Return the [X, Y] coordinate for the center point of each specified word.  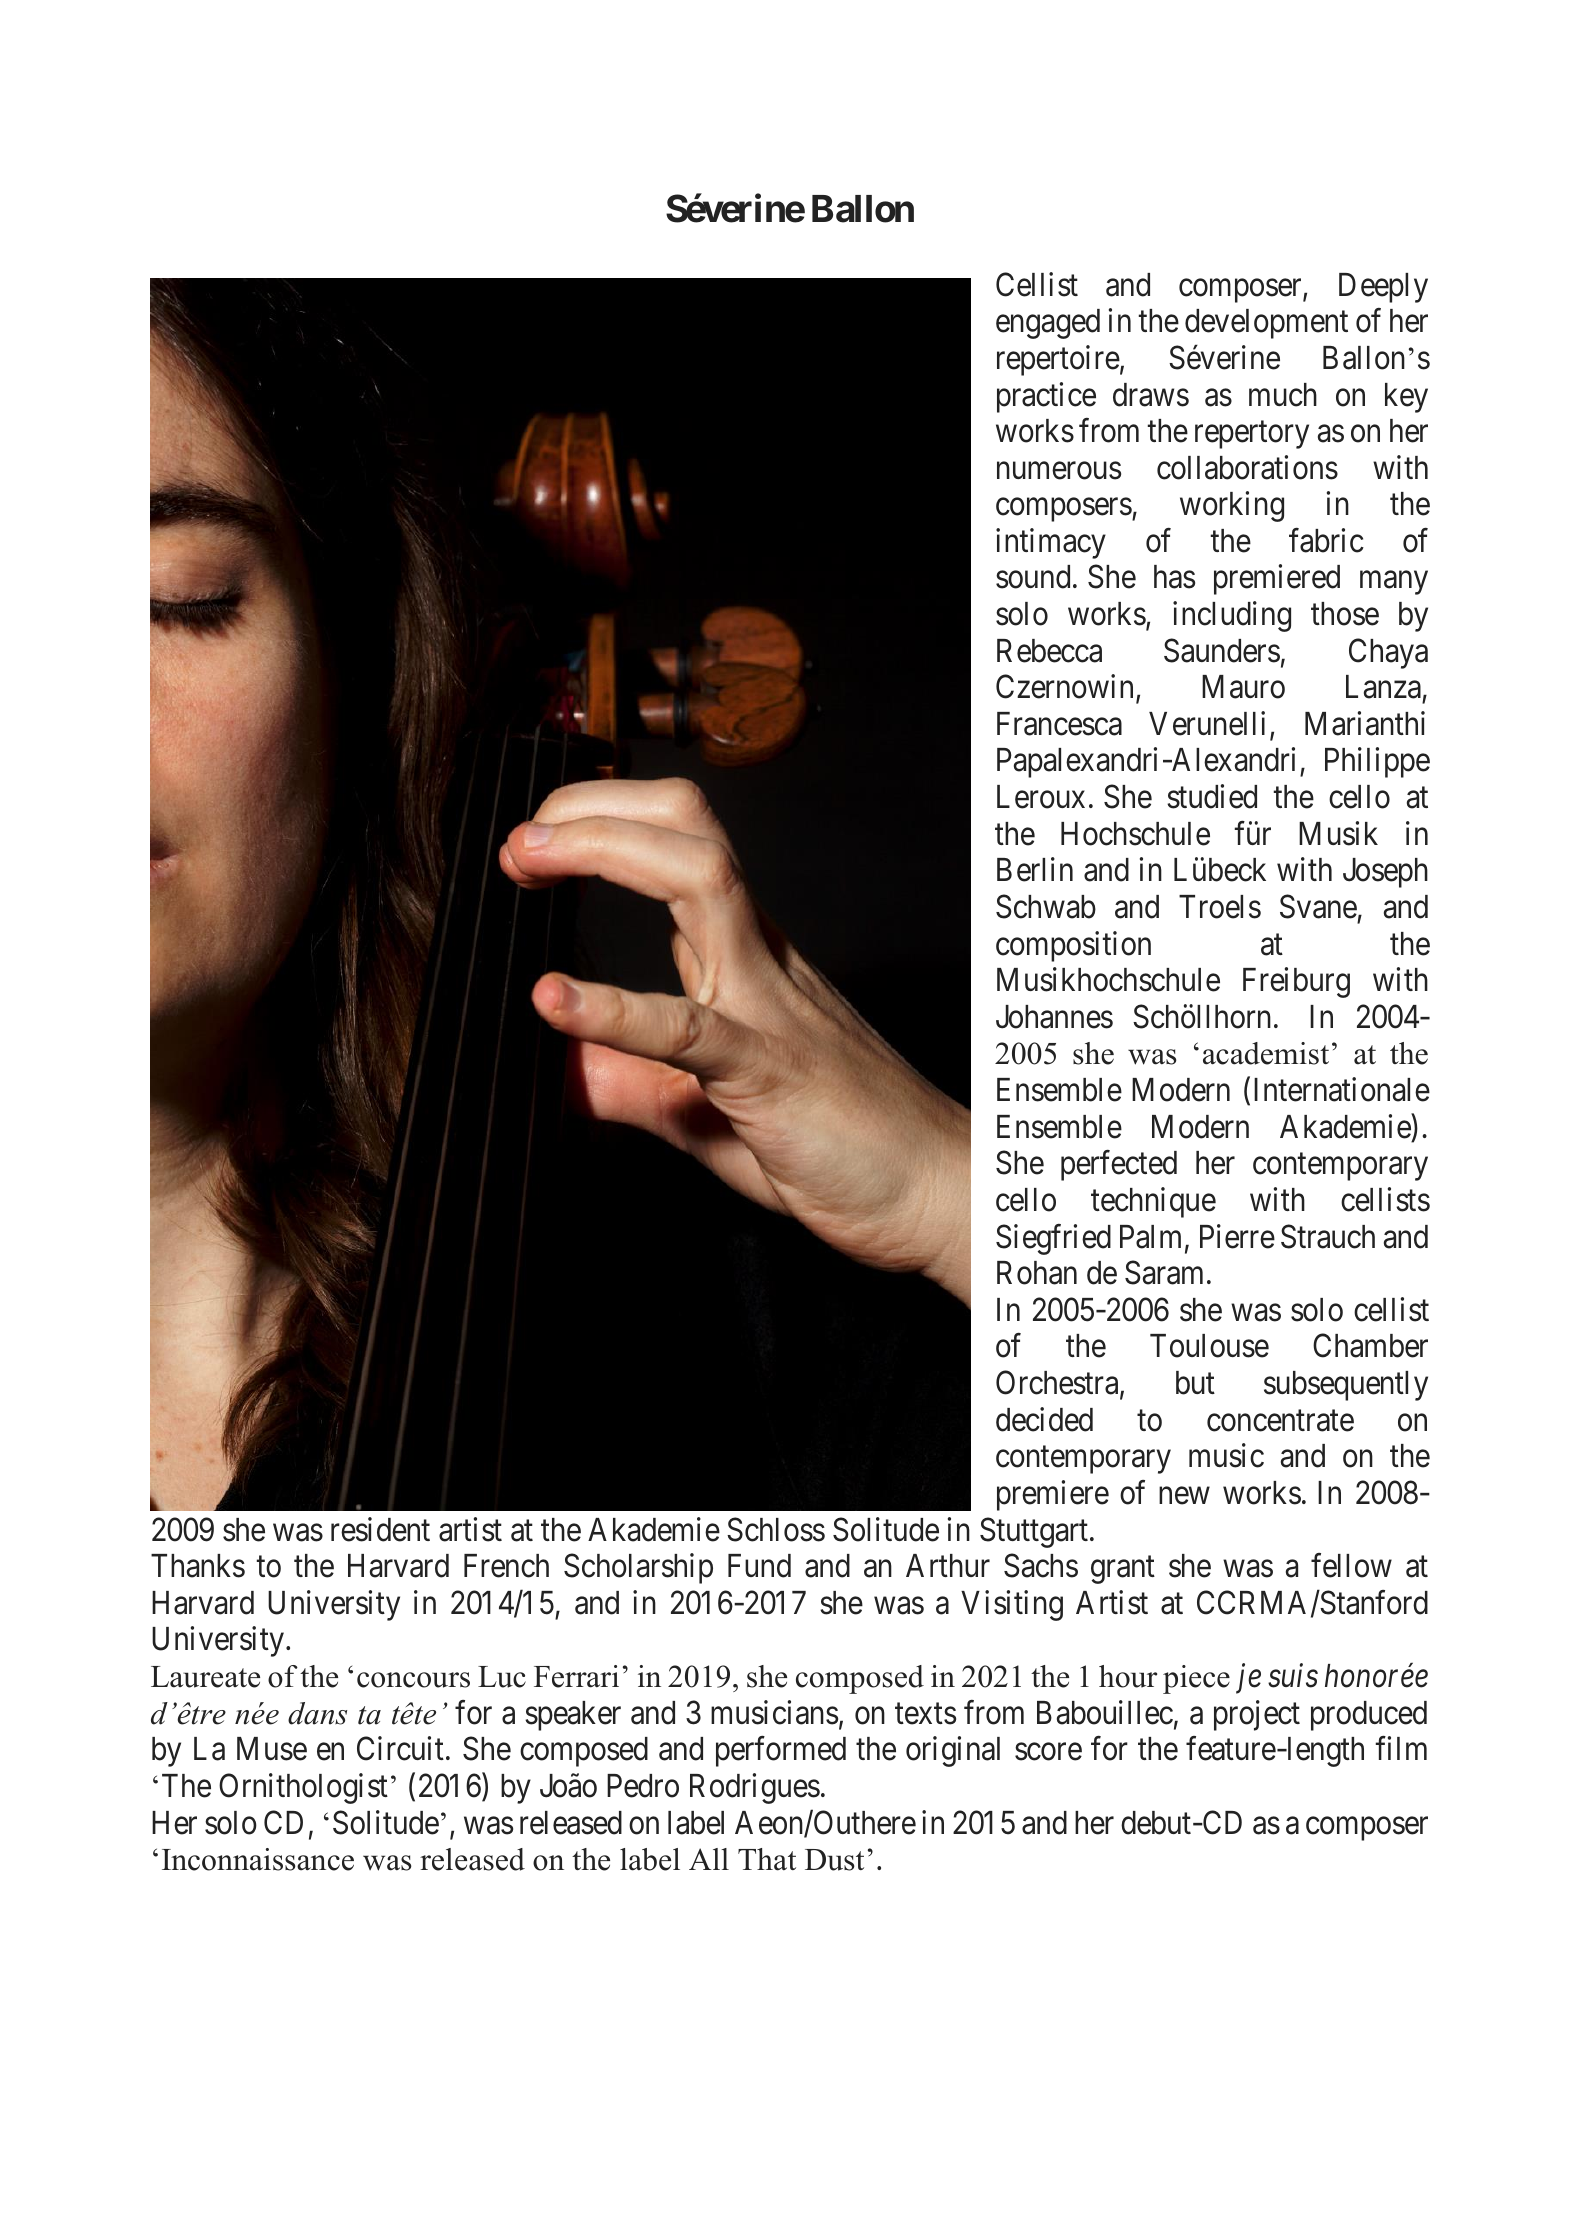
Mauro [1243, 687]
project [1257, 1715]
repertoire [1058, 360]
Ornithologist [303, 1788]
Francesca [1059, 724]
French [506, 1566]
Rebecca [1049, 651]
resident [380, 1529]
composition [1073, 946]
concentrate [1280, 1421]
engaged [1048, 324]
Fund [759, 1566]
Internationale [1342, 1089]
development [1266, 324]
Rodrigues [755, 1788]
